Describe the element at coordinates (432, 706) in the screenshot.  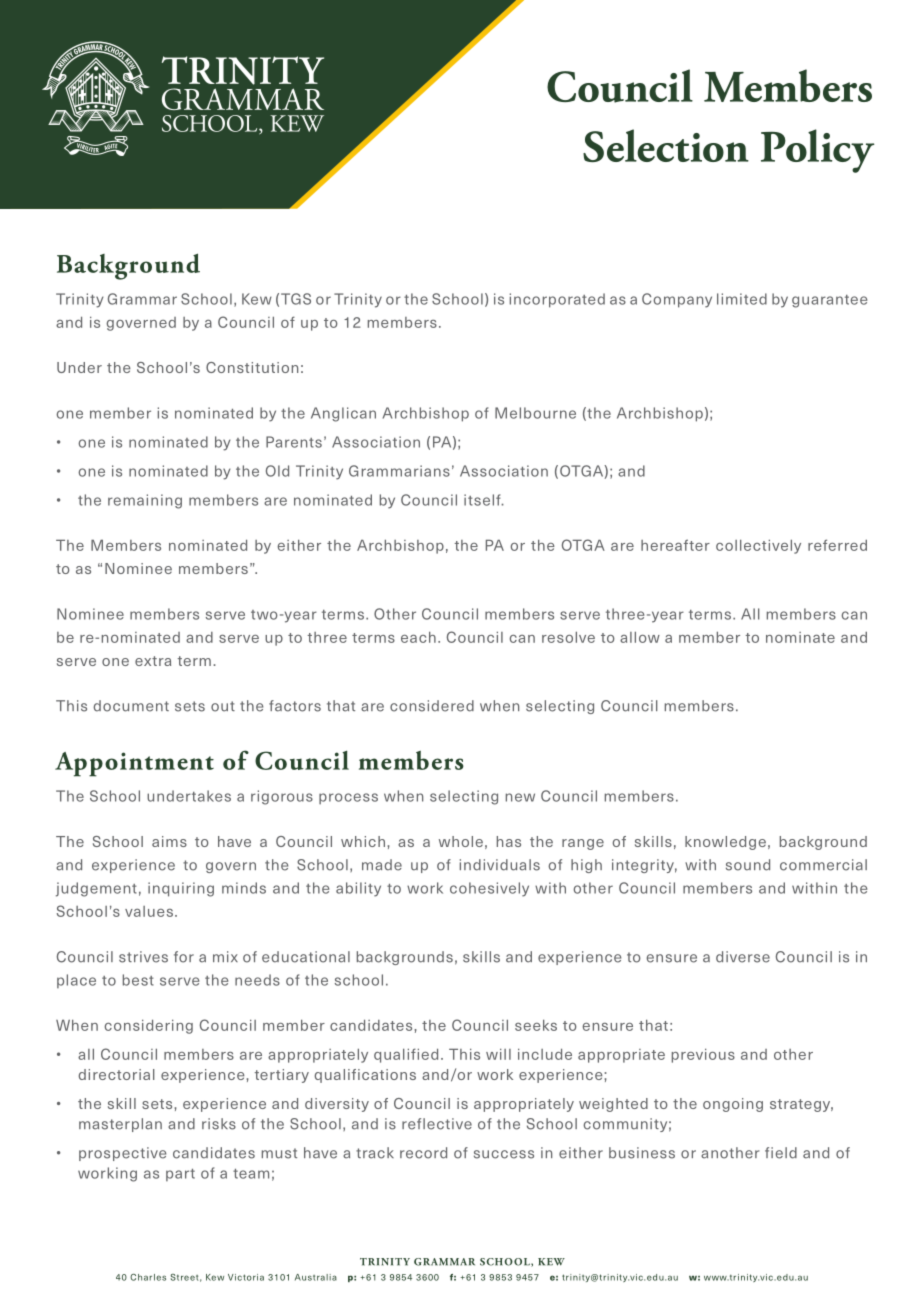
I see `considered` at that location.
